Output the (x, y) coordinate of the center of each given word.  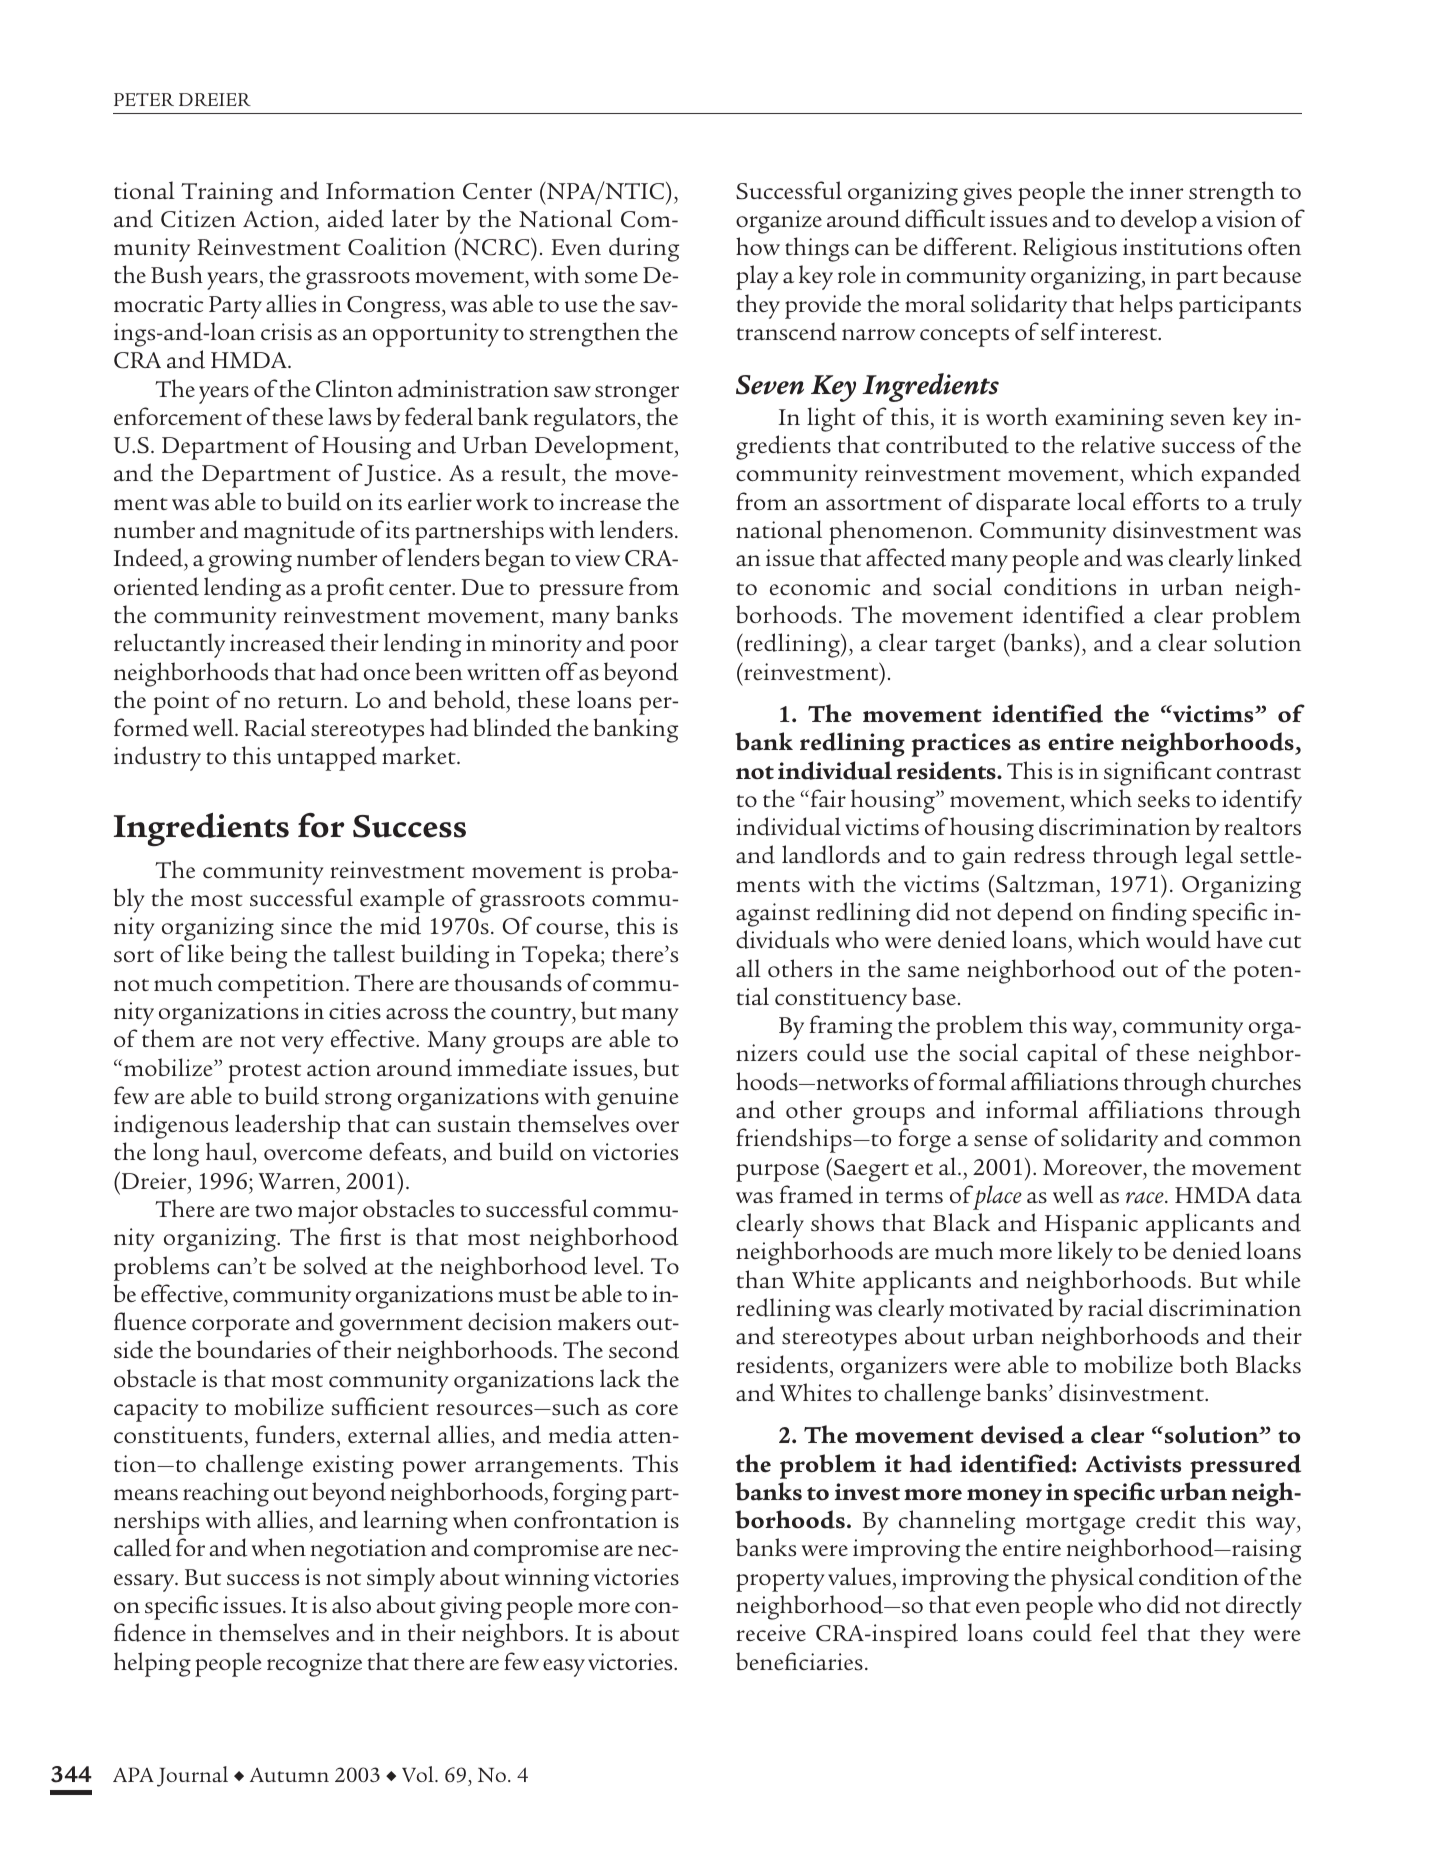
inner (1156, 190)
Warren (296, 1181)
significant (1158, 773)
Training (227, 194)
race (1146, 1198)
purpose (777, 1173)
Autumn (289, 1775)
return (311, 702)
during (644, 249)
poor (654, 649)
